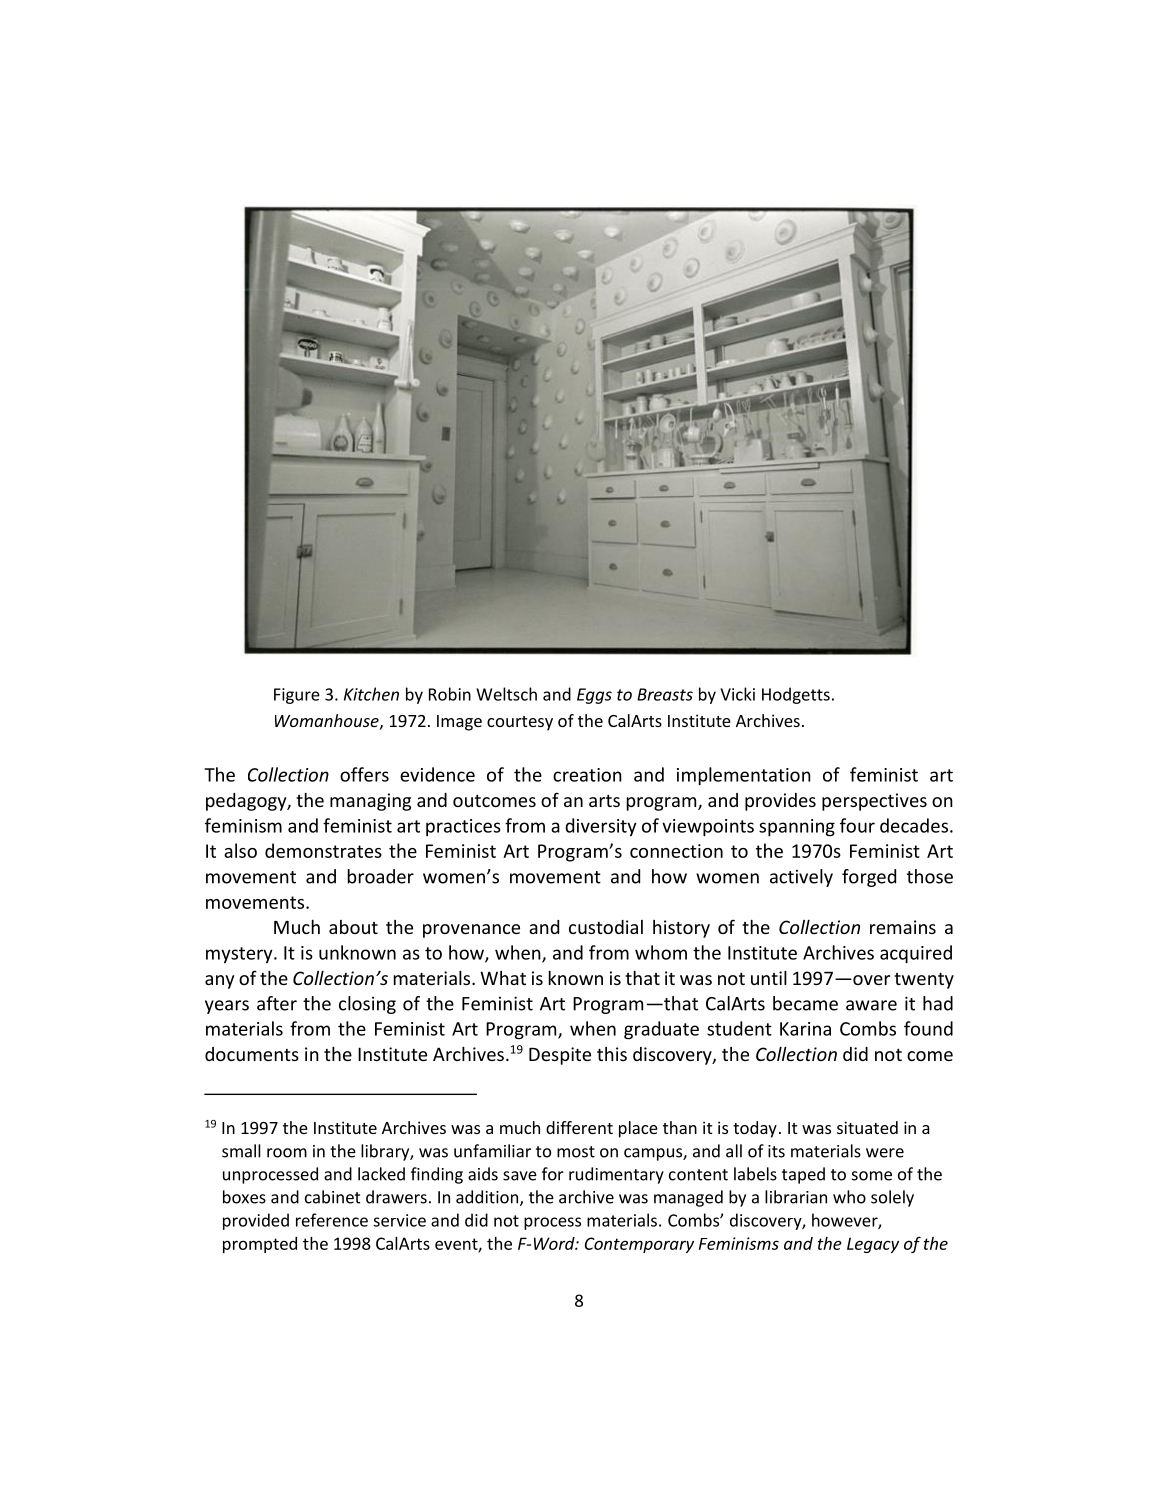  I want to click on Legacy, so click(873, 1245).
